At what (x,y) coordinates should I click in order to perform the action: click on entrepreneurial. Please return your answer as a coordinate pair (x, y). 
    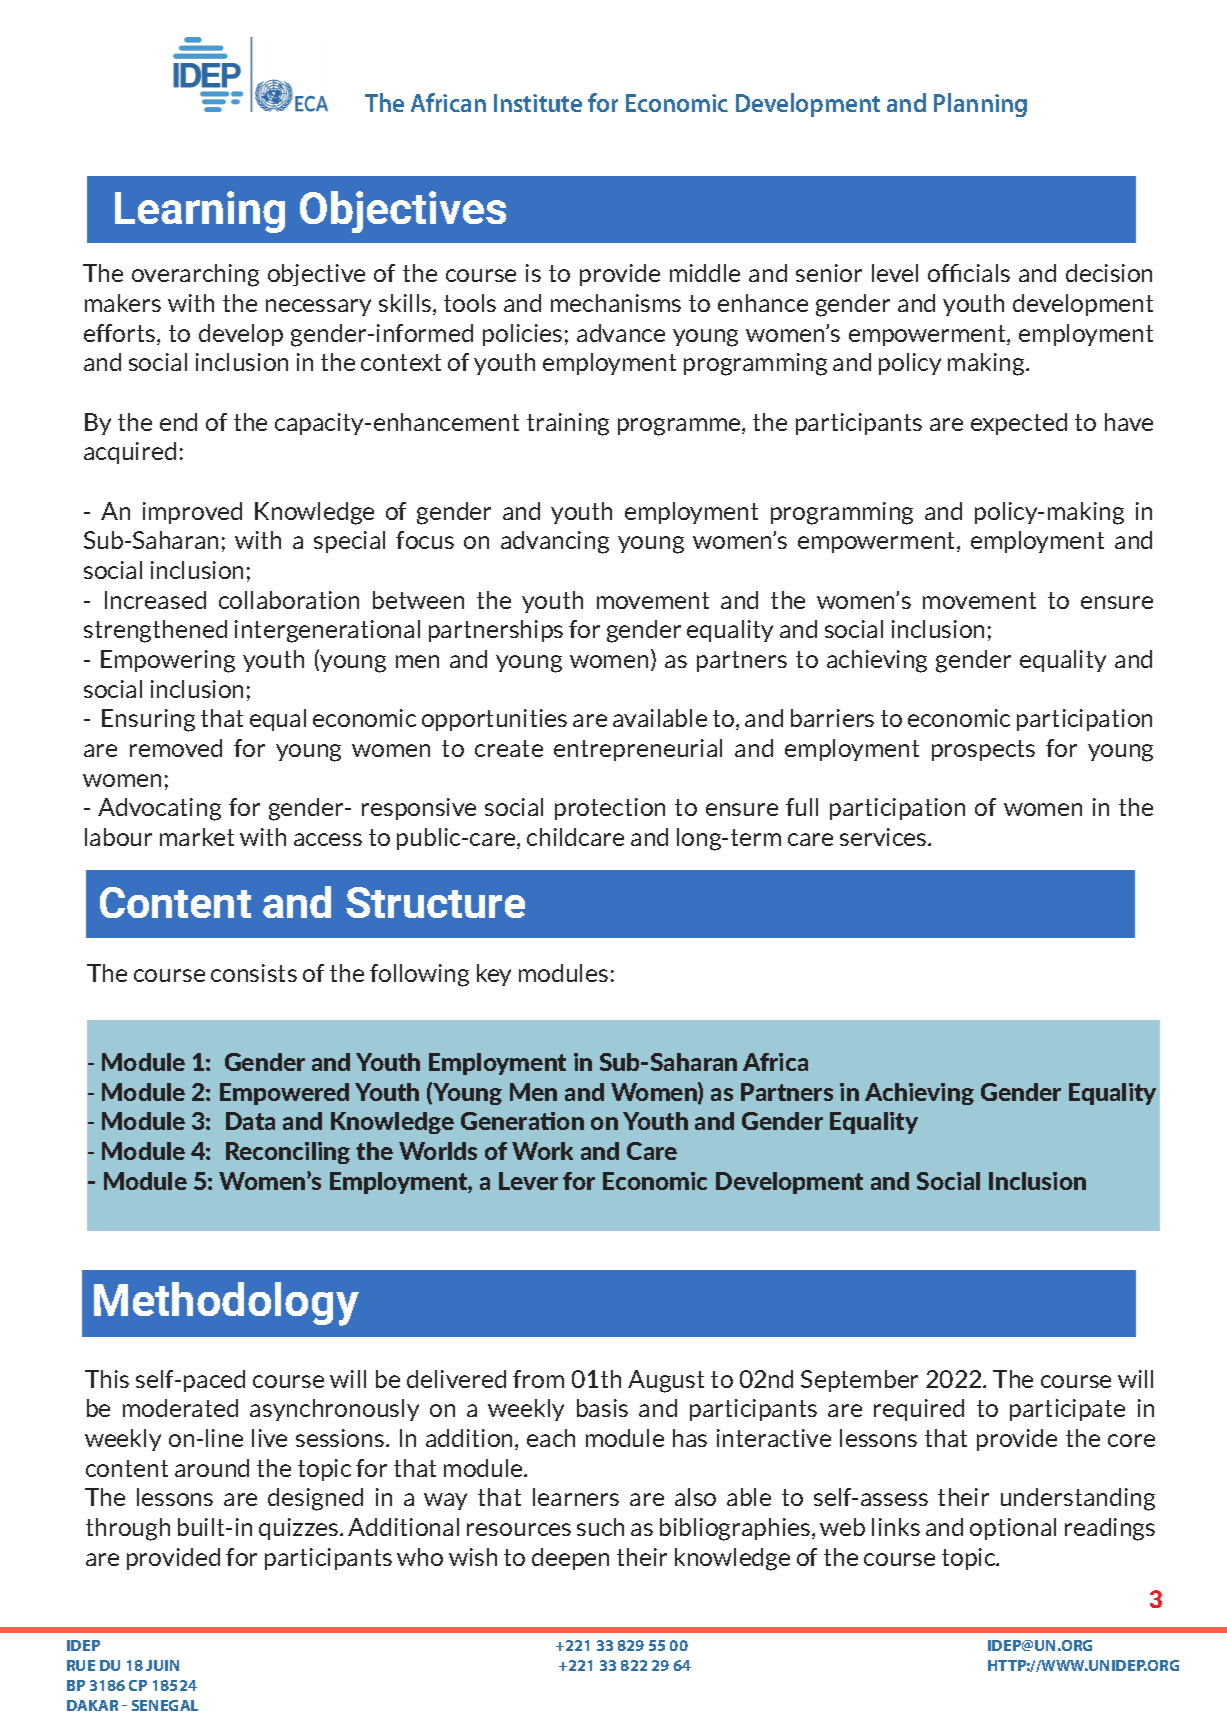
    Looking at the image, I should click on (638, 750).
